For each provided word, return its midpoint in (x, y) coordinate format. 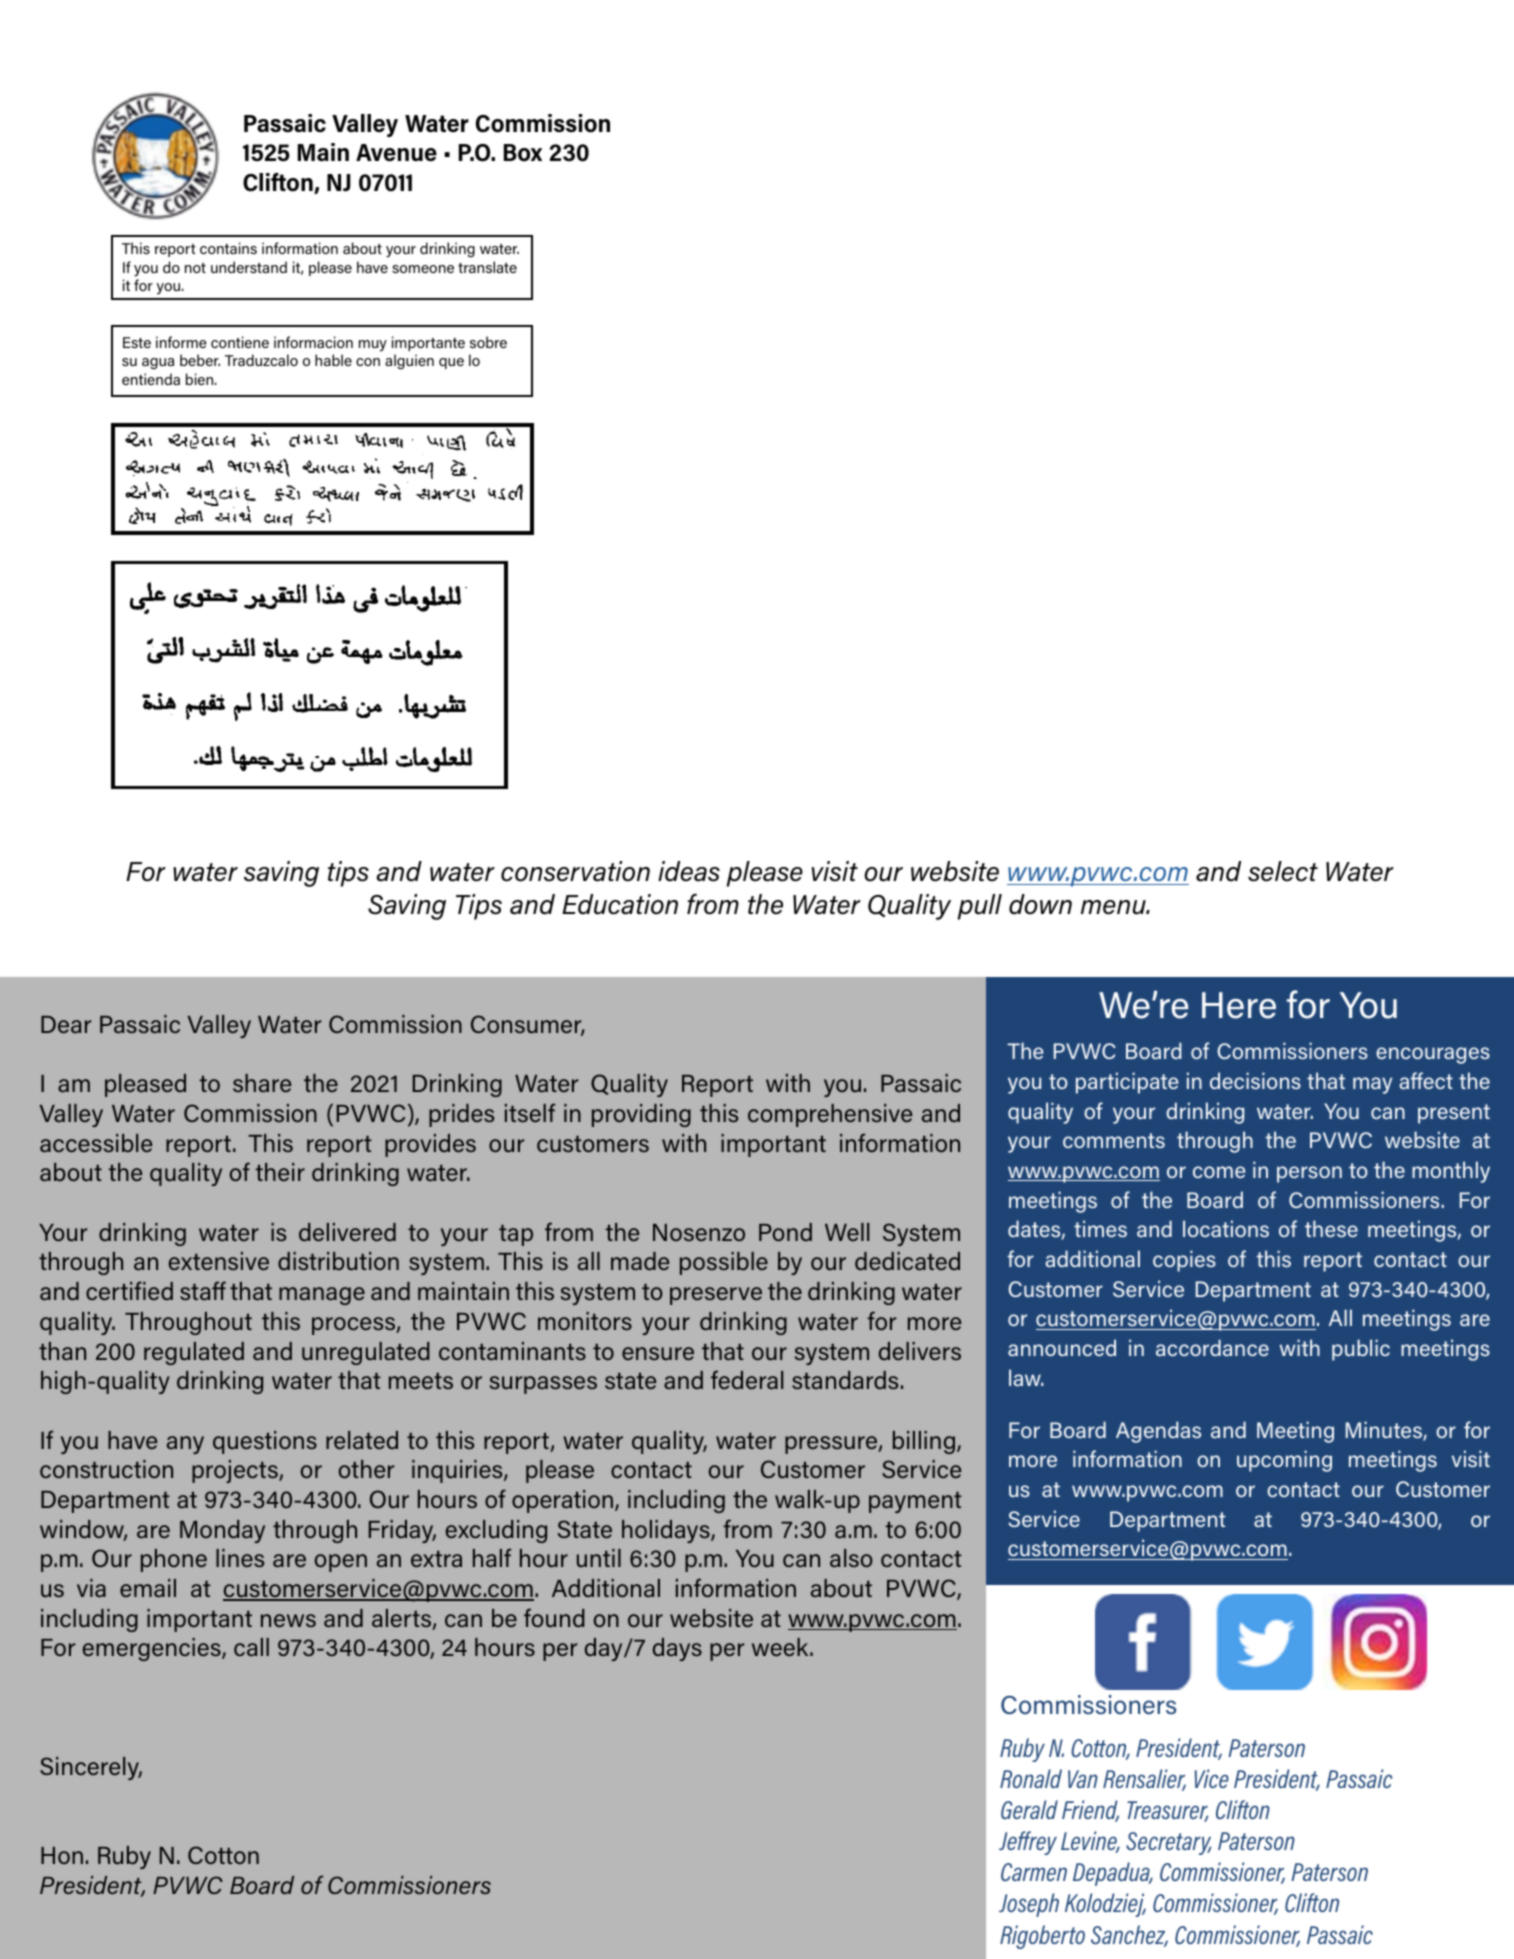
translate (487, 267)
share (262, 1083)
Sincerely (91, 1768)
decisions (1255, 1080)
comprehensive (830, 1115)
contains (228, 248)
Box (523, 153)
